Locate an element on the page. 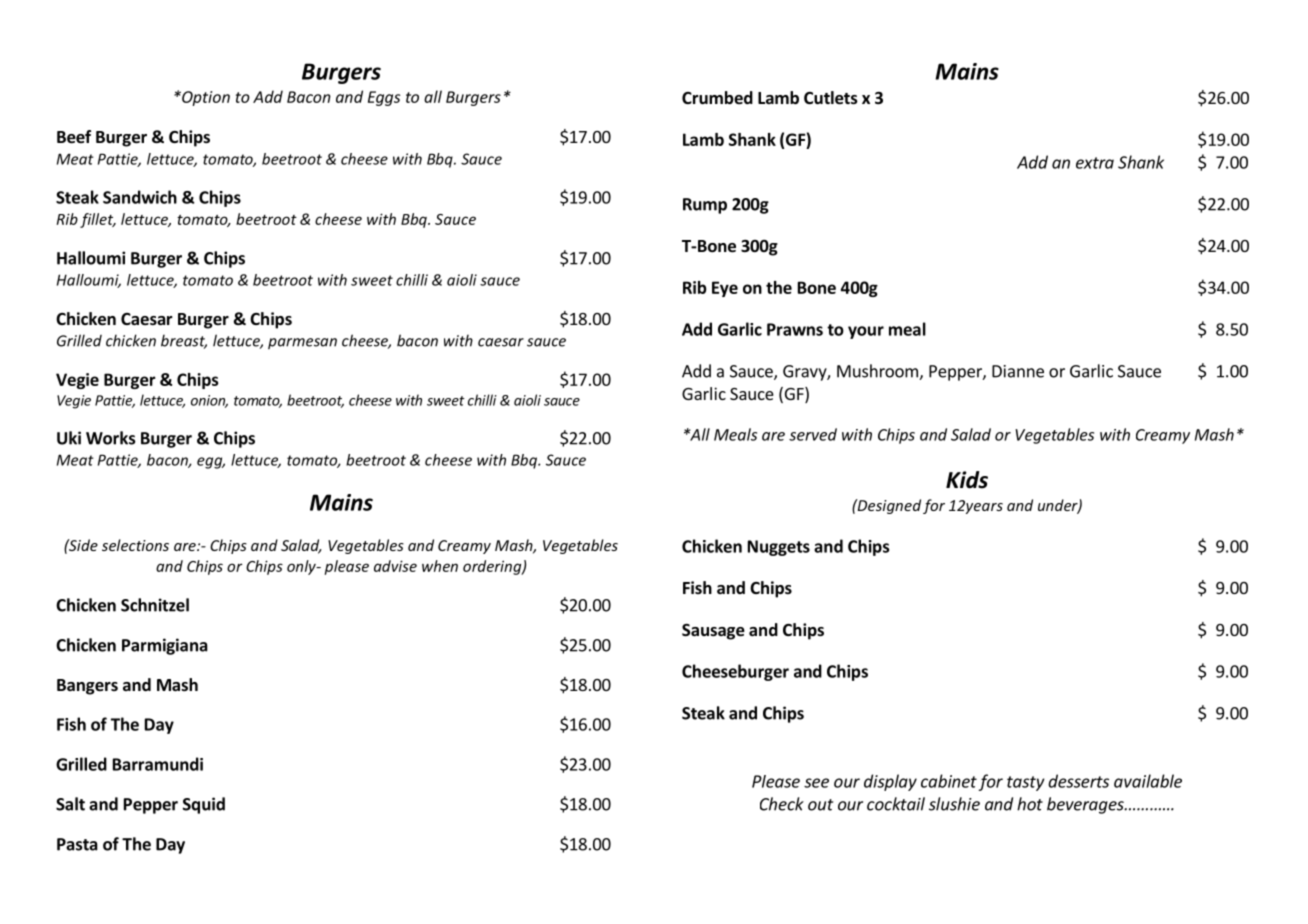 The width and height of the document is (1308, 924). Cutlets is located at coordinates (831, 98).
